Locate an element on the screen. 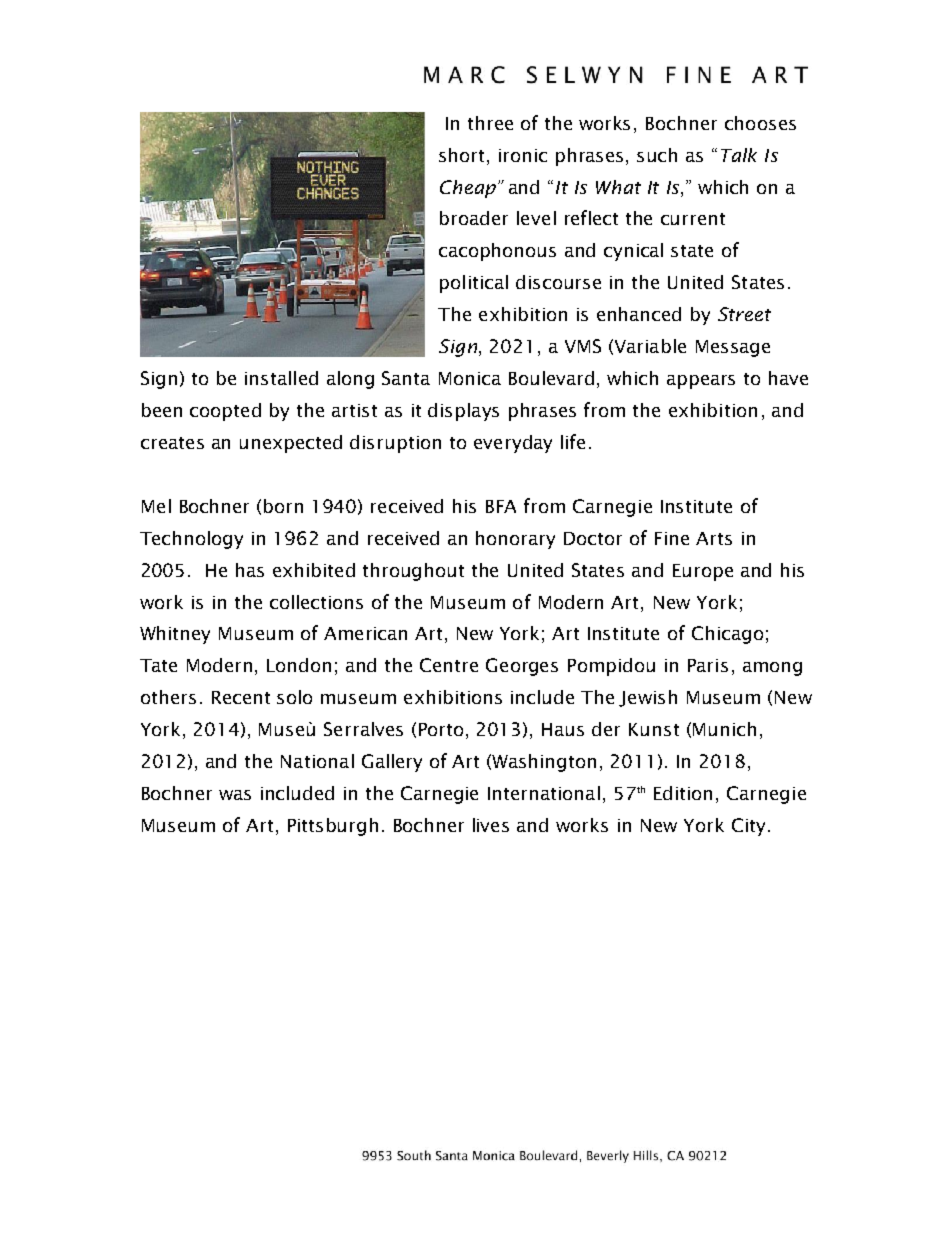 This screenshot has width=952, height=1233. Pittsburgh is located at coordinates (333, 827).
